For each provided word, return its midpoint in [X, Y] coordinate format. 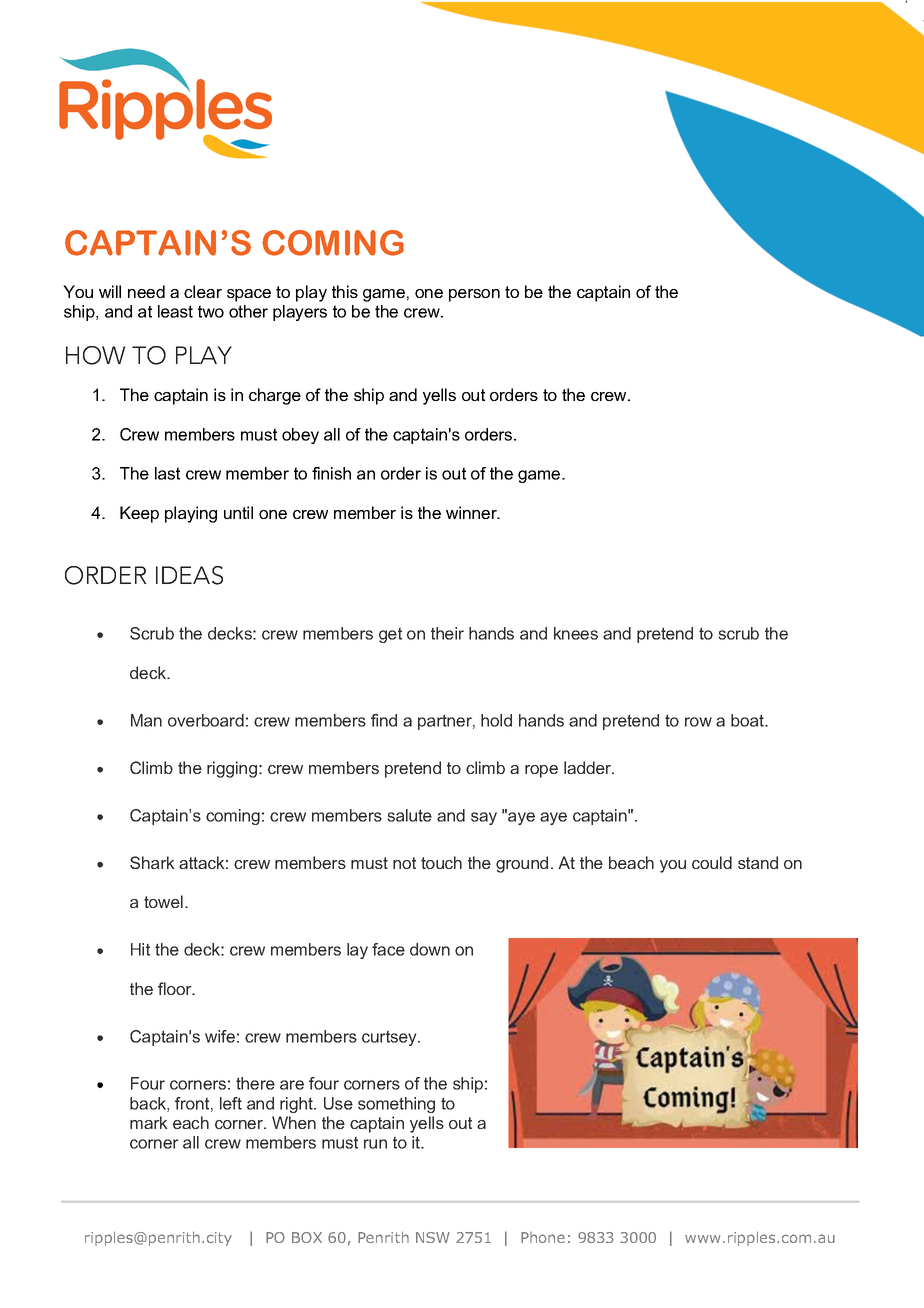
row [698, 722]
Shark [152, 862]
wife [220, 1036]
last [167, 473]
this [345, 291]
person [474, 295]
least [175, 311]
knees [576, 633]
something [396, 1105]
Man [146, 720]
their [447, 633]
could [712, 862]
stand [758, 862]
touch [441, 862]
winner [472, 512]
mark [148, 1122]
